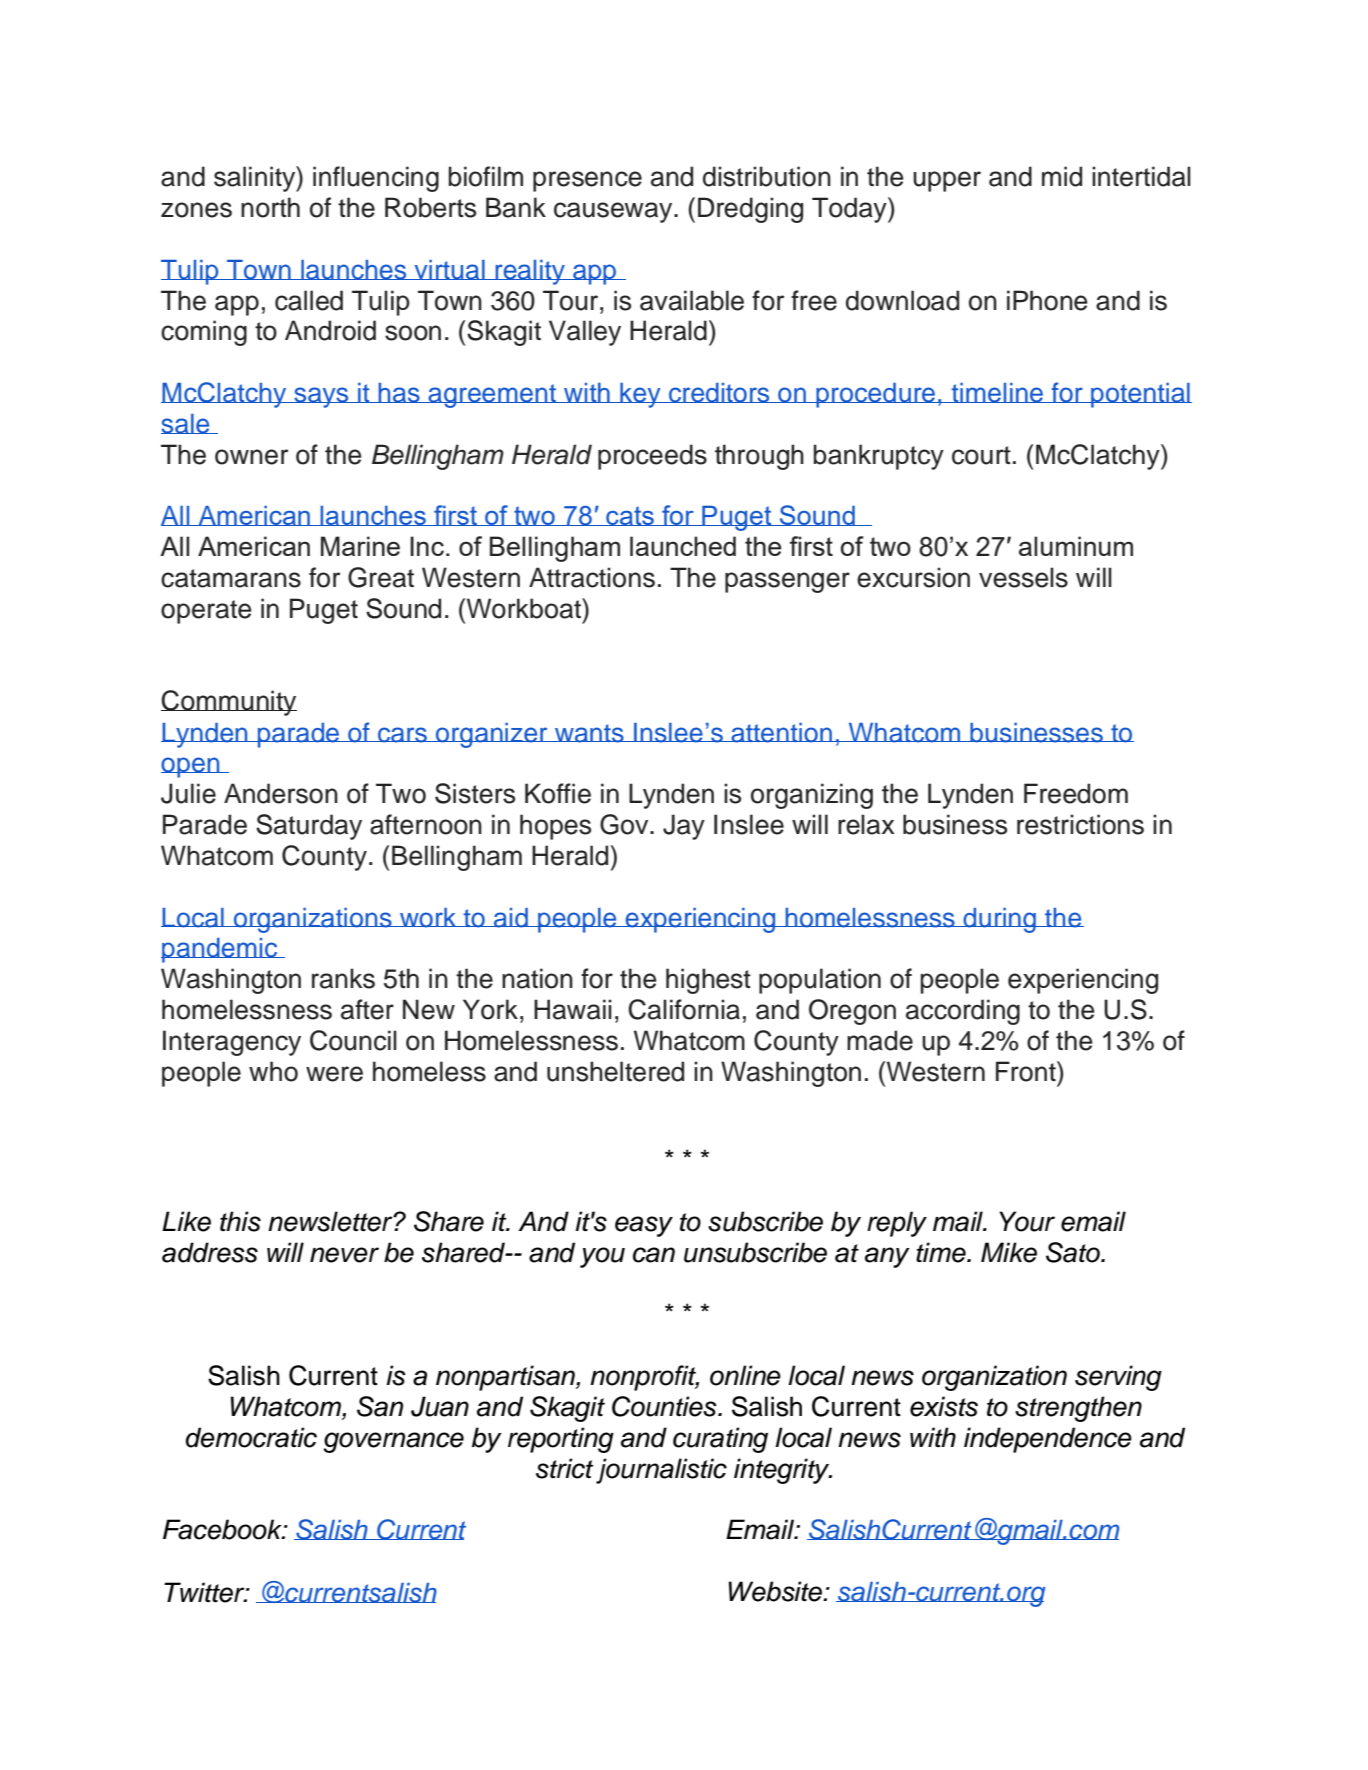 The width and height of the image is (1368, 1770). What do you see at coordinates (251, 1437) in the image?
I see `democratic` at bounding box center [251, 1437].
